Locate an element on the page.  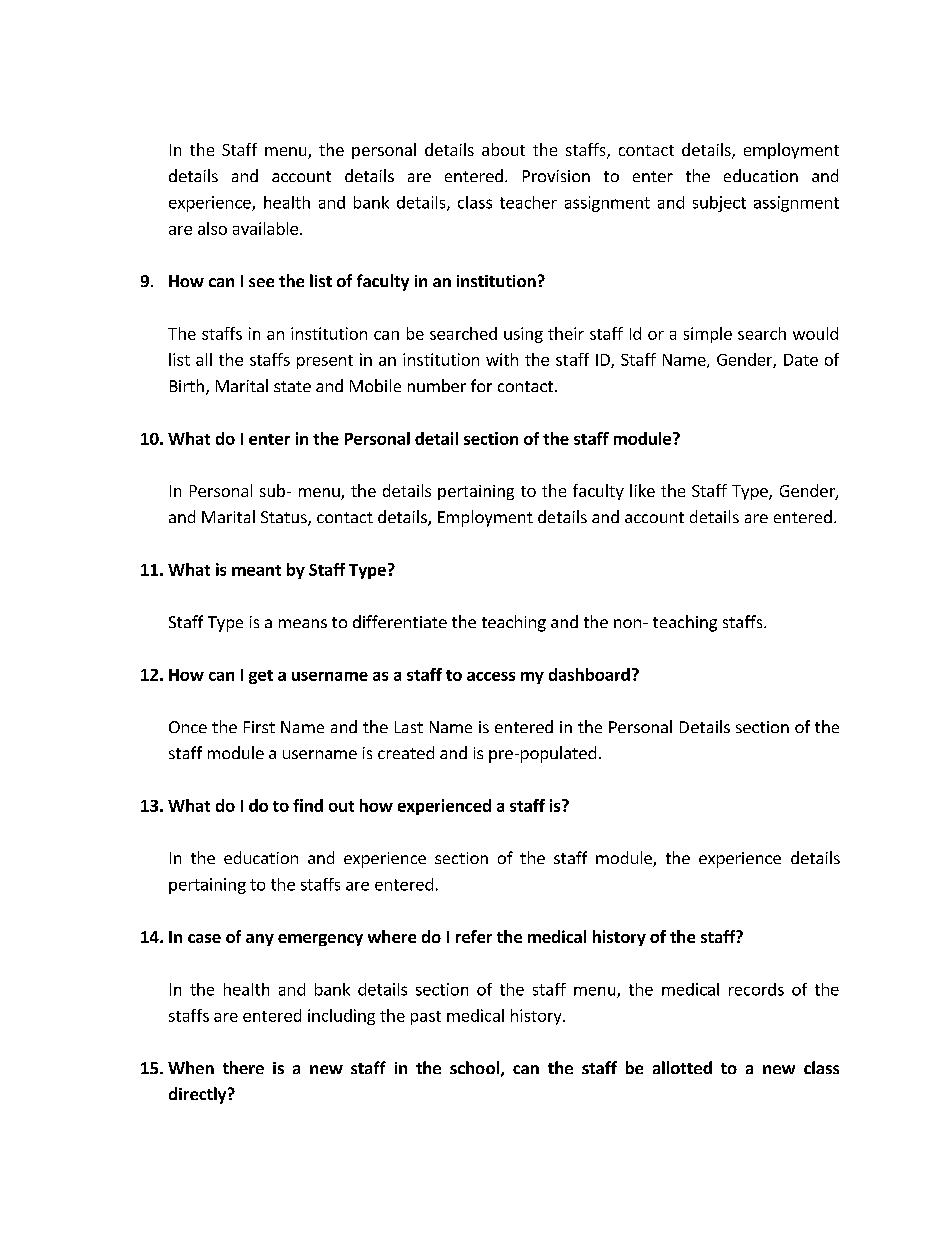
available is located at coordinates (265, 228).
